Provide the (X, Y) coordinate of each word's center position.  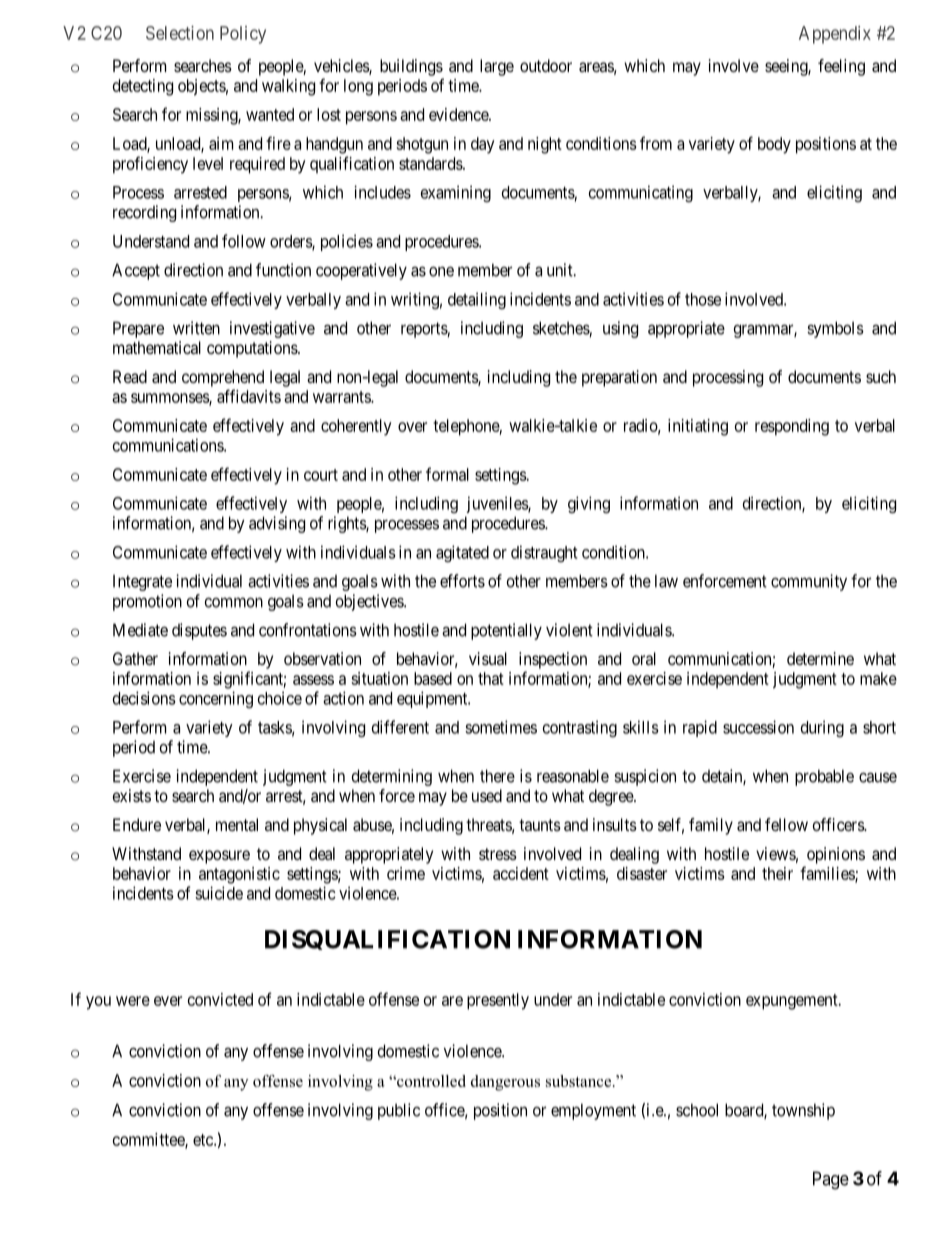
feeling (841, 67)
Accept (136, 271)
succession (758, 727)
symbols (835, 329)
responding (792, 427)
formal (447, 474)
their (777, 873)
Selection (180, 33)
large (497, 67)
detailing (477, 300)
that (491, 678)
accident (521, 873)
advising (277, 524)
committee (149, 1140)
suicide (219, 893)
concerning (216, 699)
